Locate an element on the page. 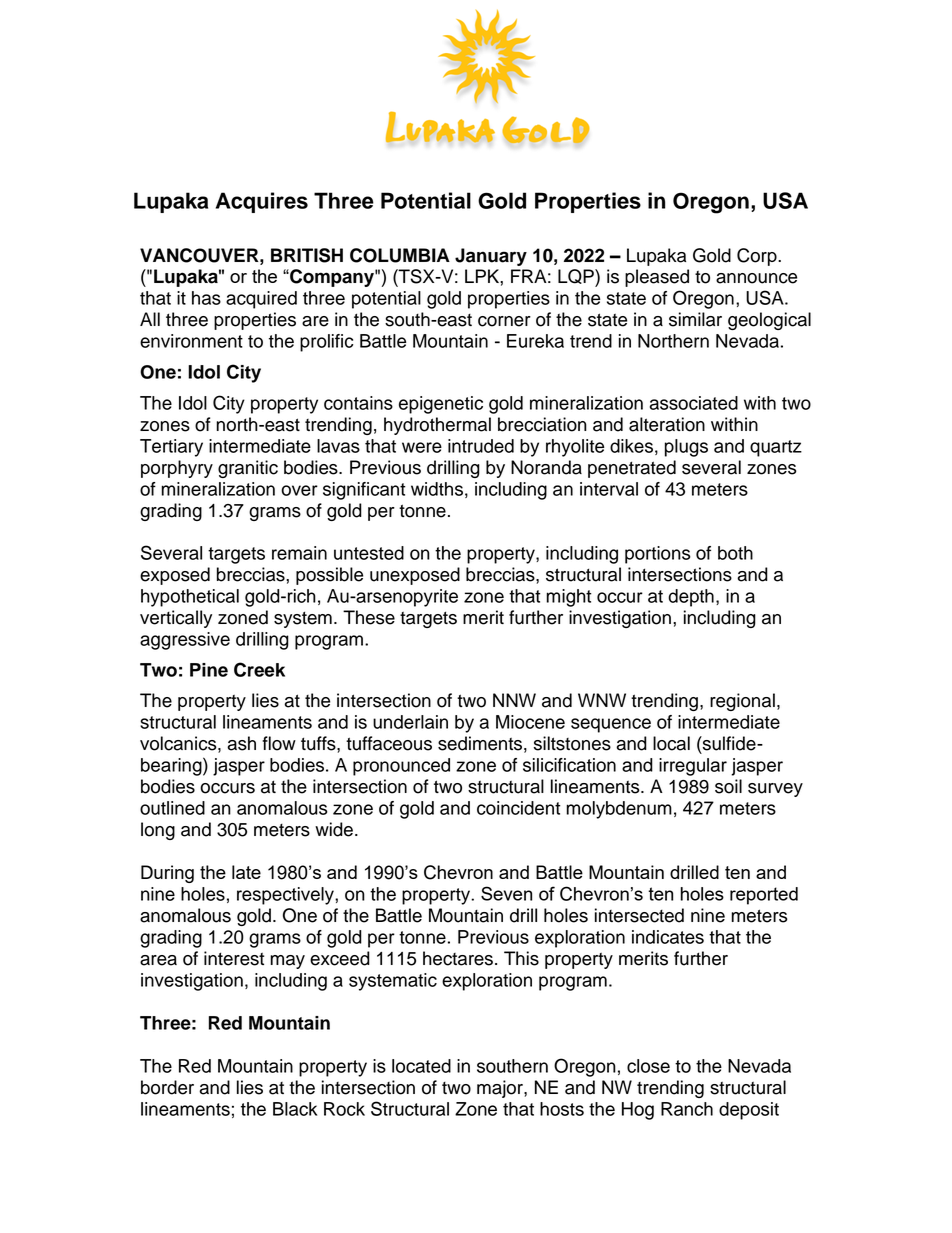  over is located at coordinates (299, 490).
